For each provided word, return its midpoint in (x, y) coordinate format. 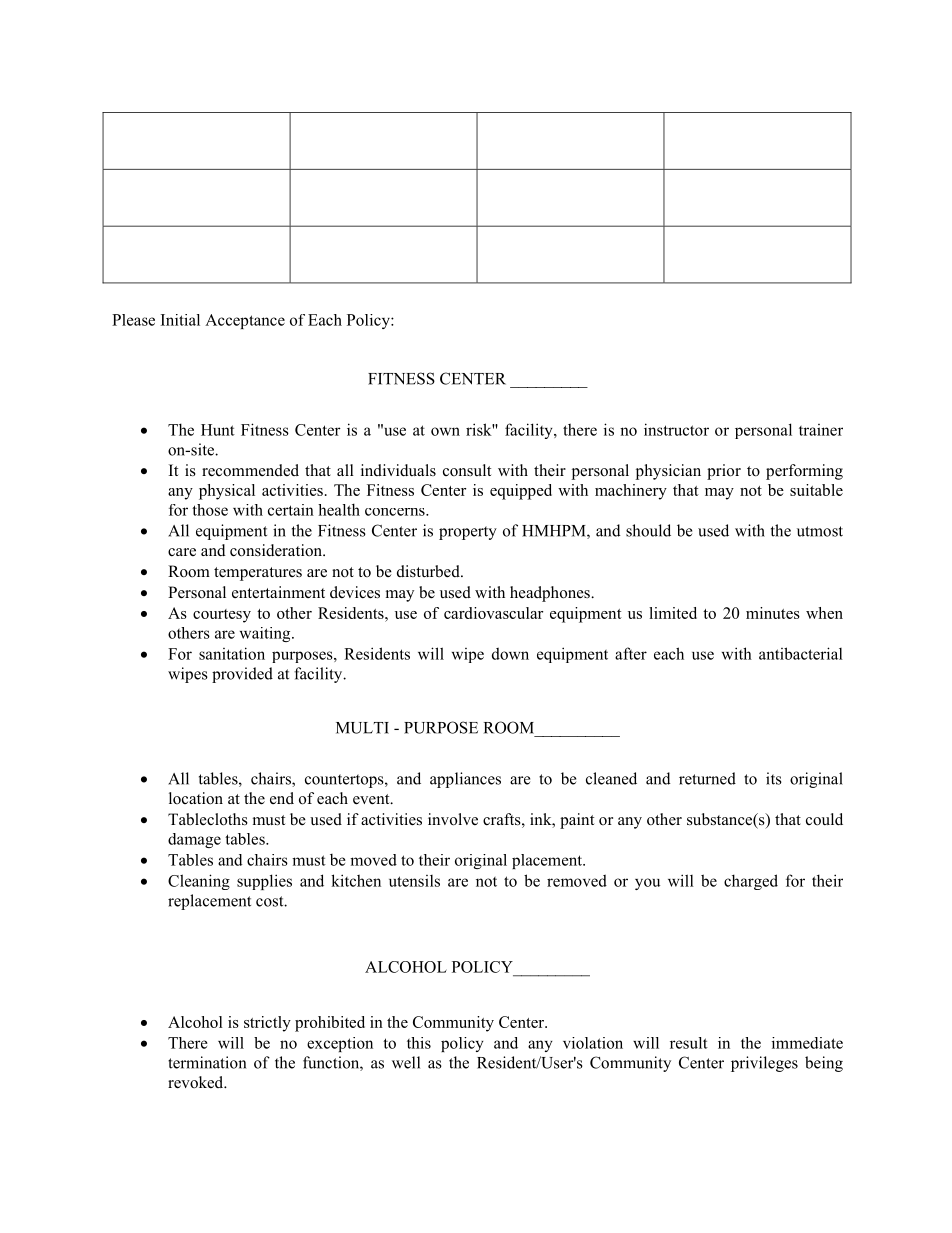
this (419, 1043)
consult (467, 470)
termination (207, 1062)
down (510, 653)
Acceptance (245, 321)
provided (242, 675)
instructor (676, 429)
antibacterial (801, 653)
